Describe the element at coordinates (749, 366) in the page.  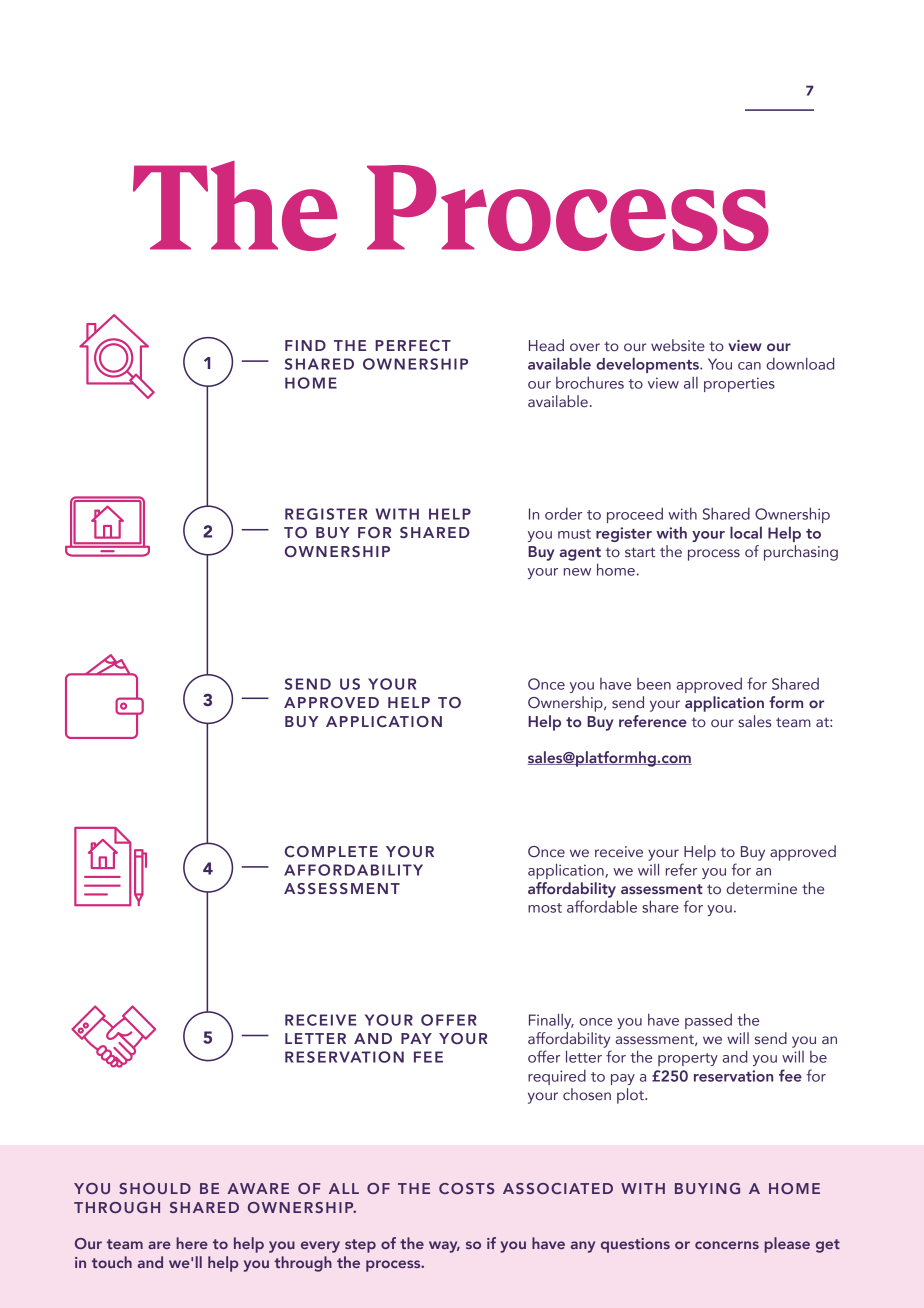
I see `can` at that location.
